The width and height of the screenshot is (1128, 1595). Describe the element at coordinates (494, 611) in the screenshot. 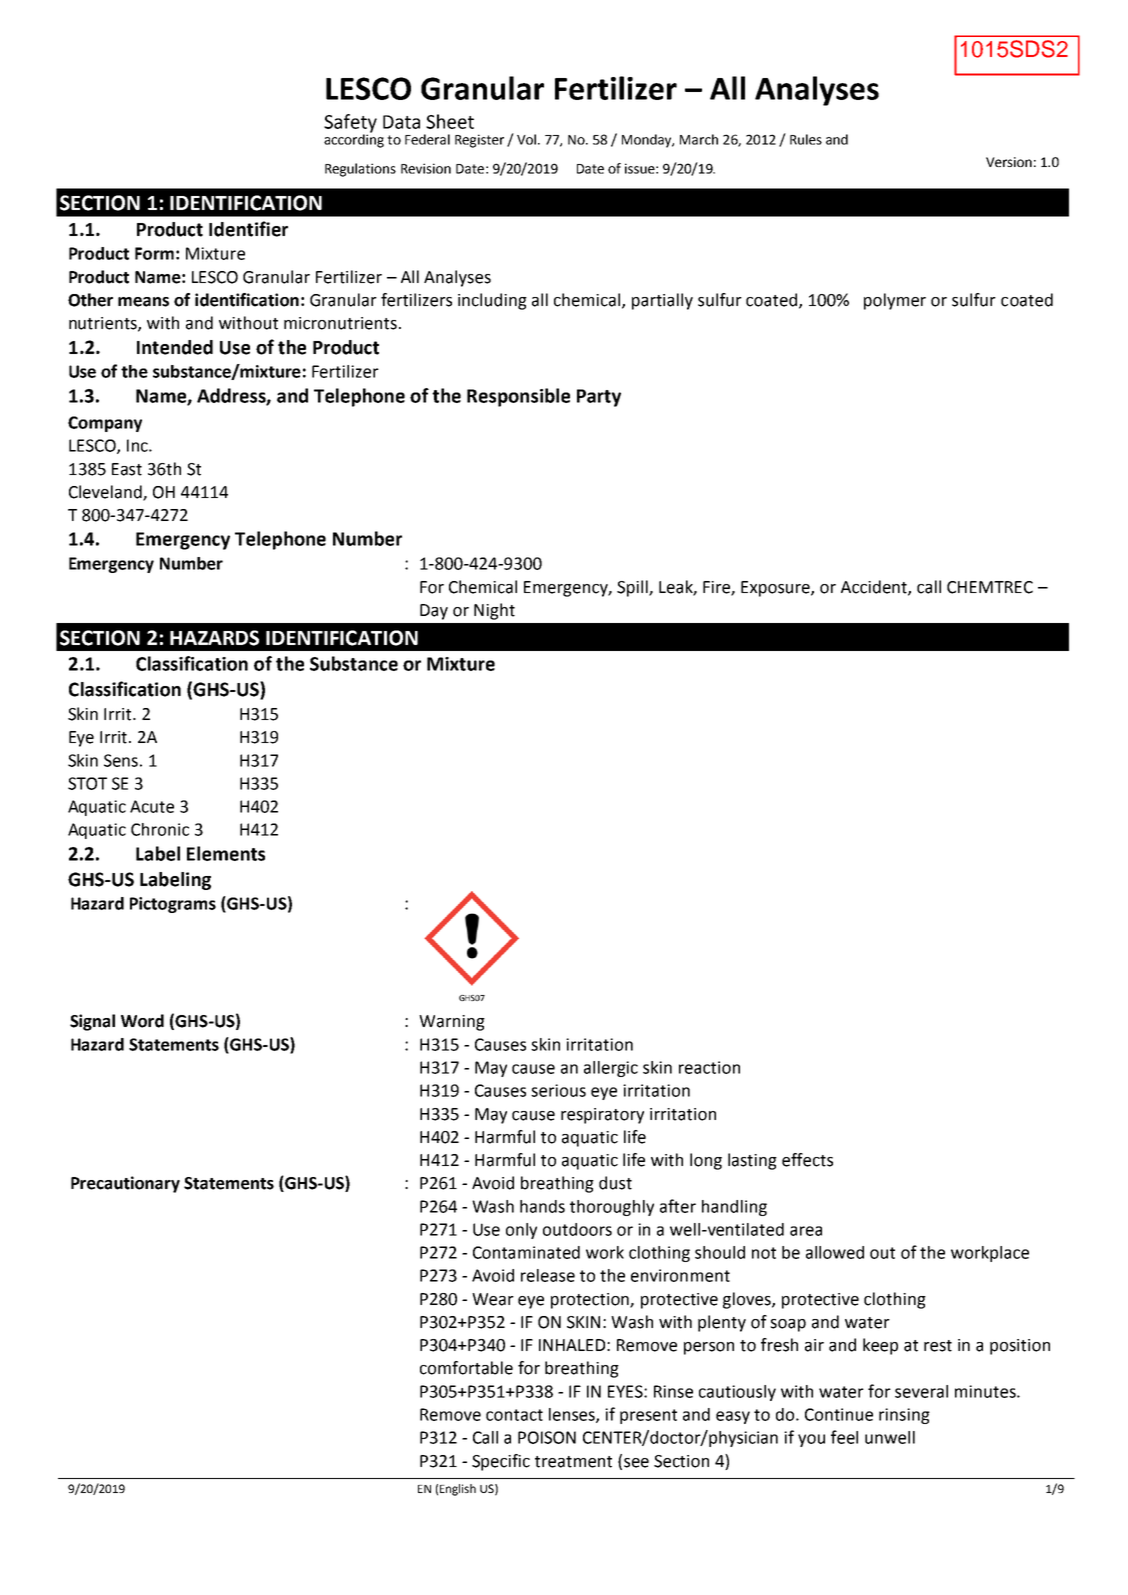

I see `Night` at that location.
